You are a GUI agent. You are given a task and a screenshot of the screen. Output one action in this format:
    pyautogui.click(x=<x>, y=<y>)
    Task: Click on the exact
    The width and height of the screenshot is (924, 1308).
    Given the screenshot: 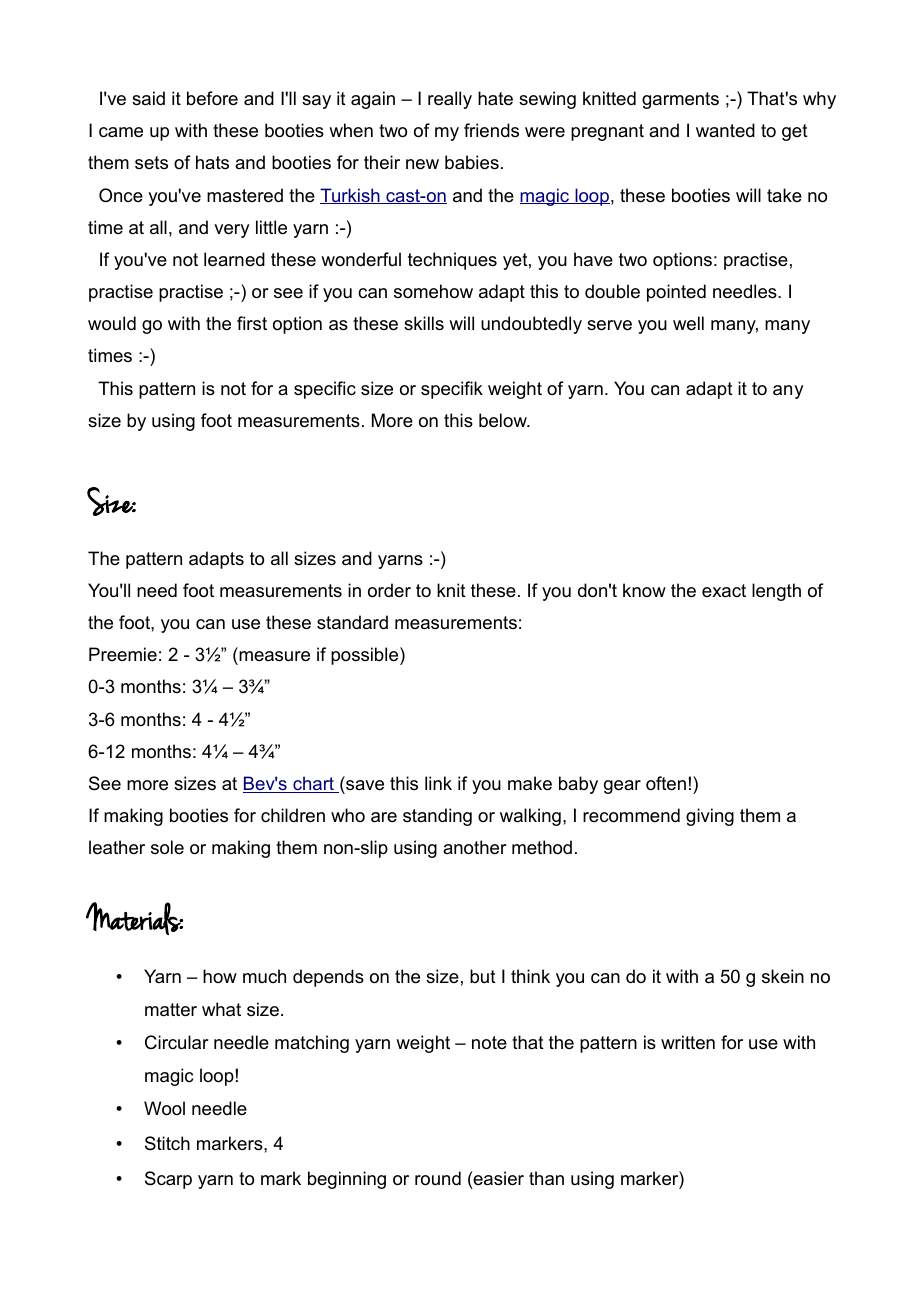 What is the action you would take?
    pyautogui.click(x=724, y=590)
